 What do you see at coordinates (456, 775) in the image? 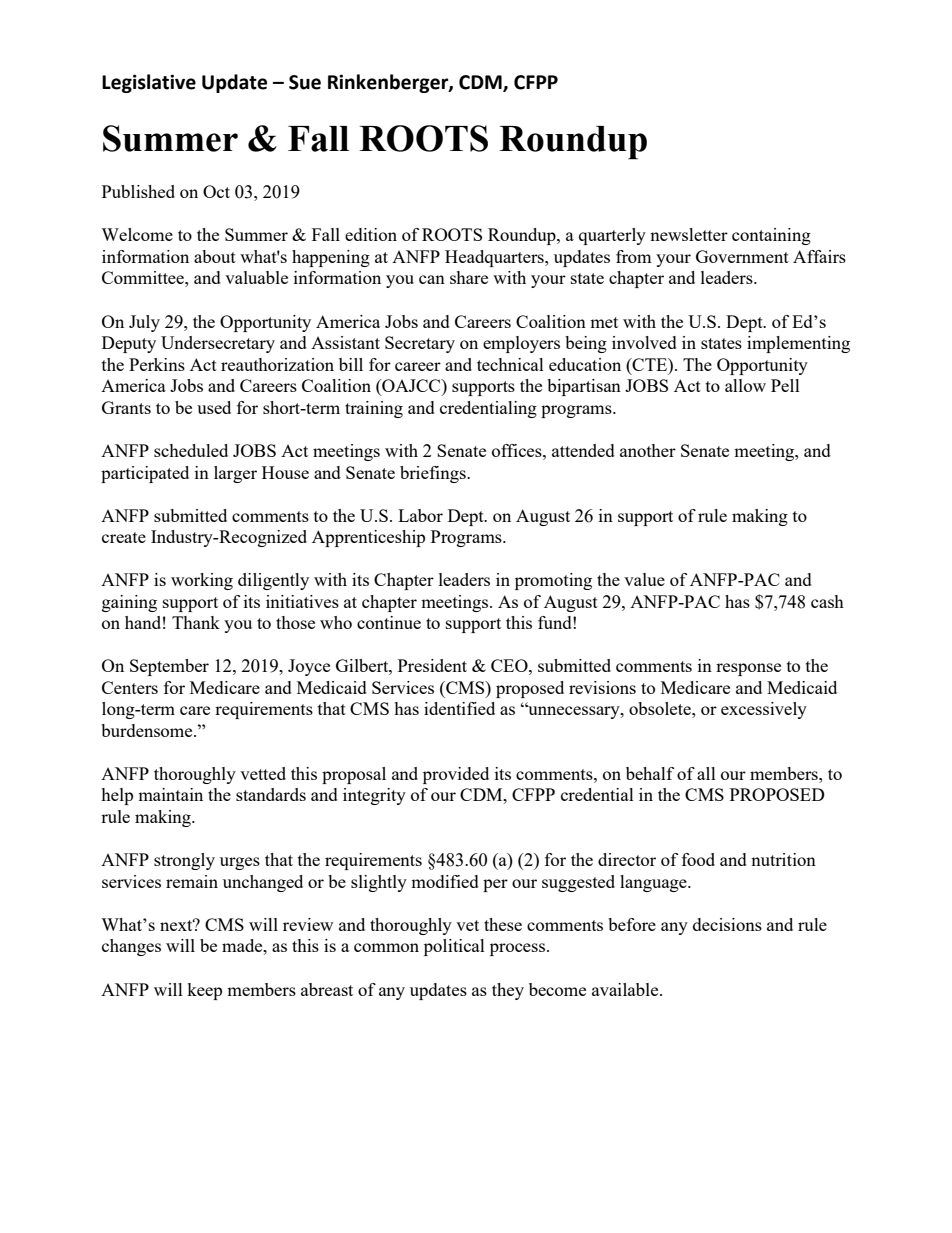
I see `provided` at bounding box center [456, 775].
